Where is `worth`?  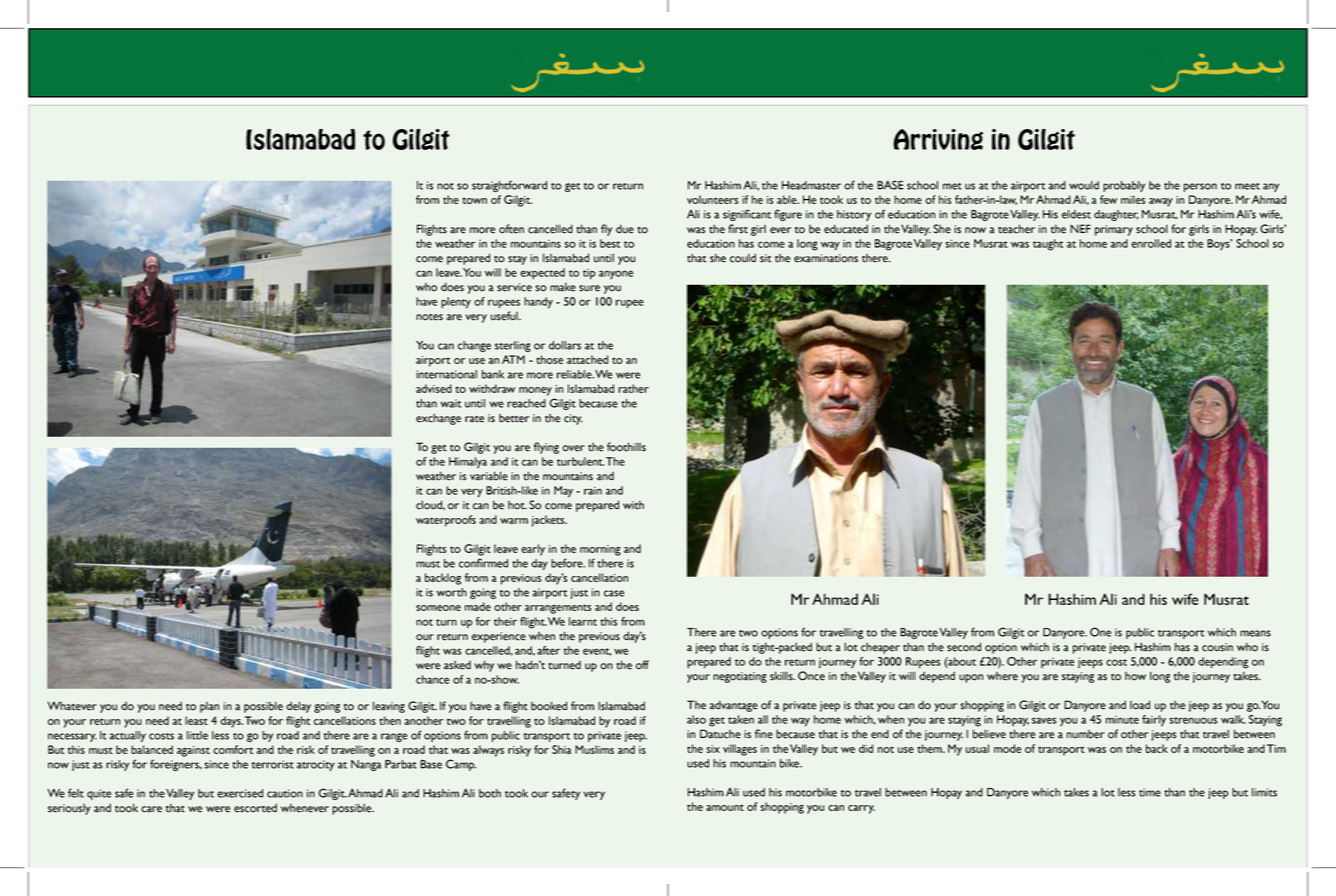
worth is located at coordinates (451, 592).
